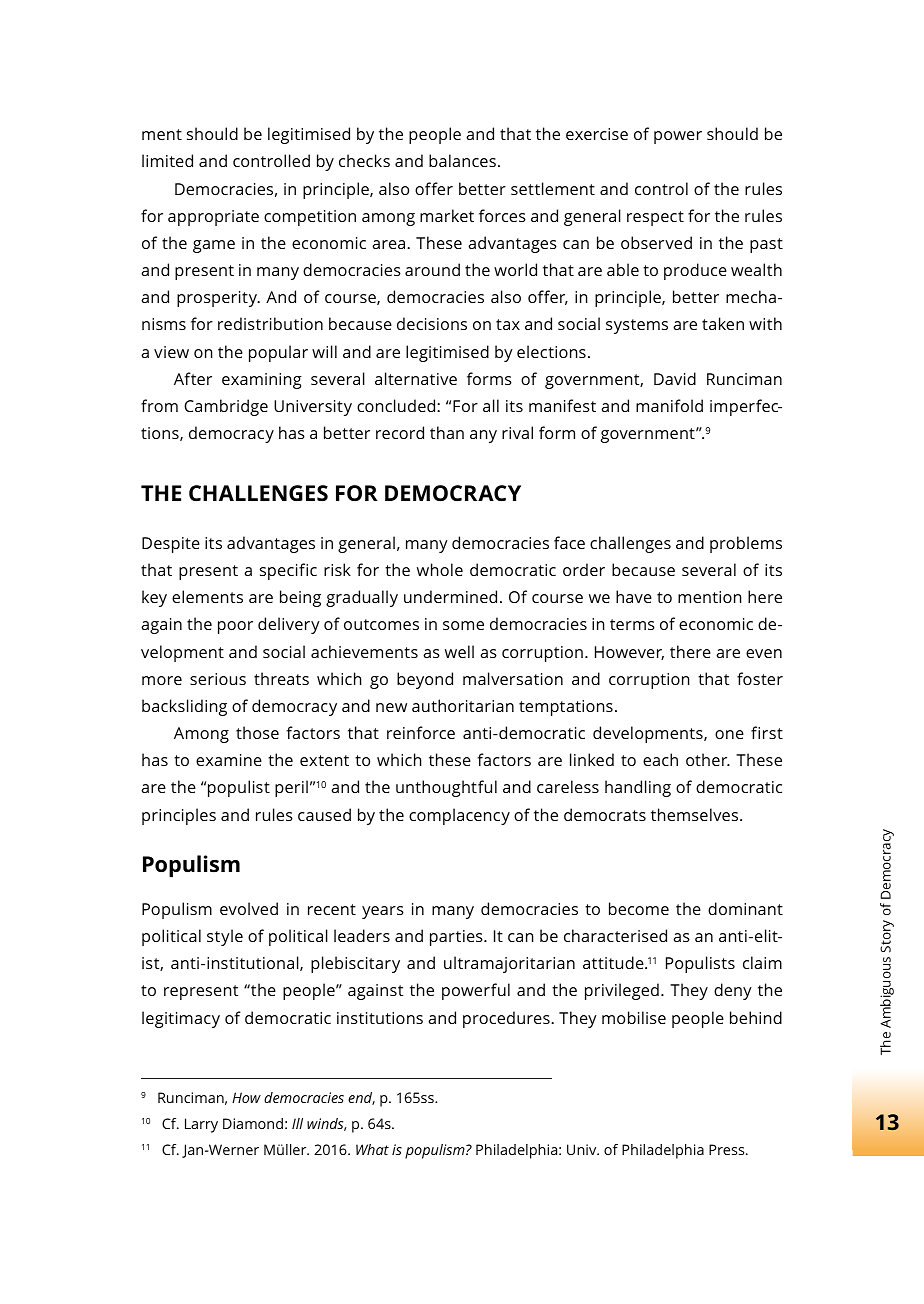  What do you see at coordinates (226, 407) in the image?
I see `Cambridge` at bounding box center [226, 407].
